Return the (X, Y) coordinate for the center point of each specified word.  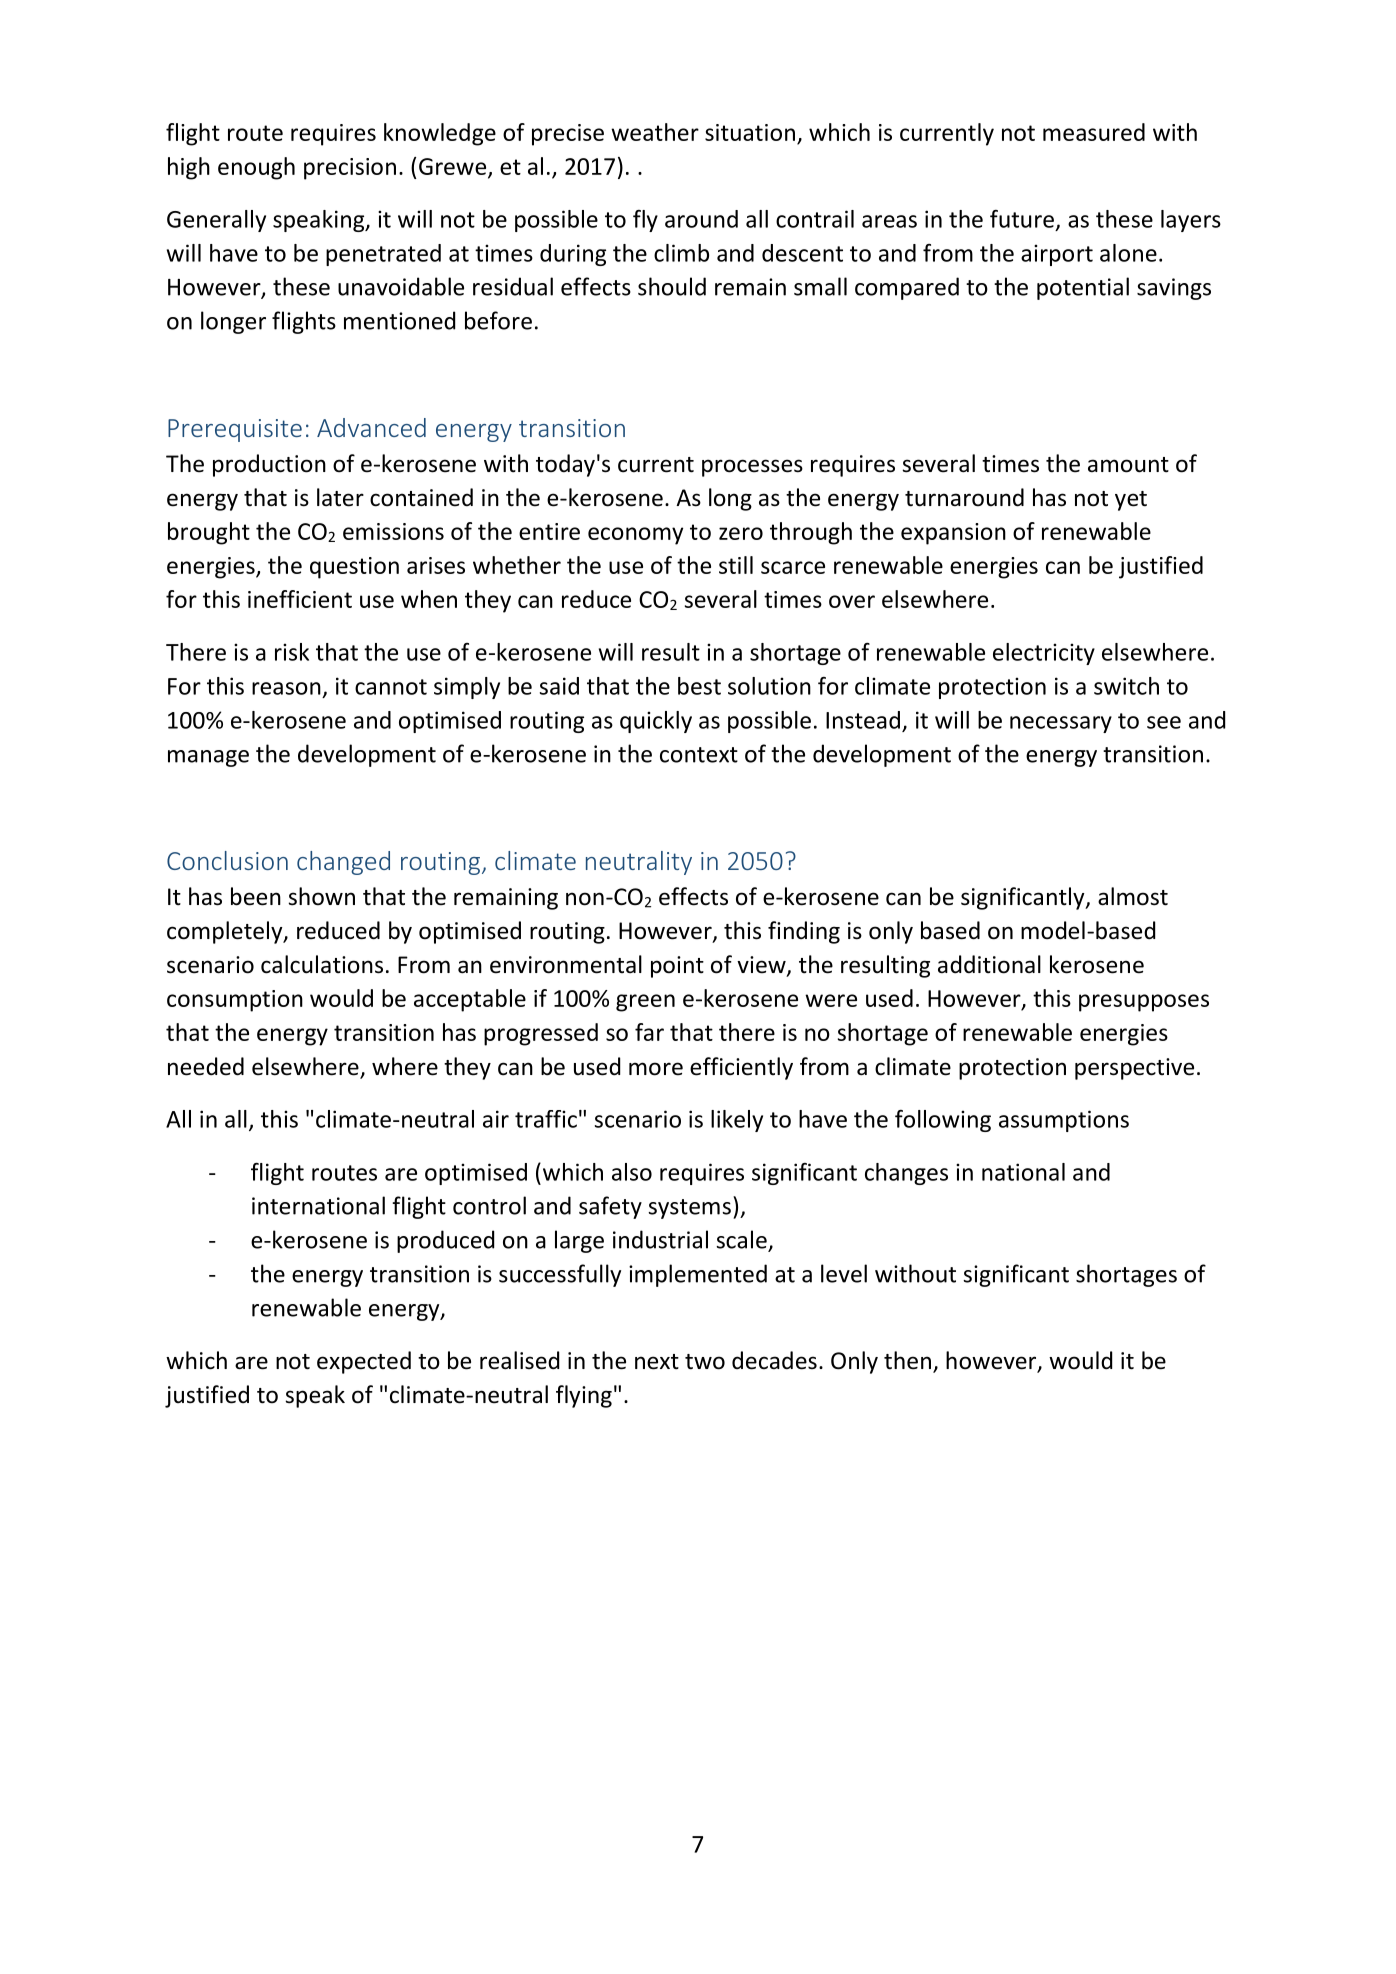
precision (350, 169)
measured (1094, 132)
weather (655, 132)
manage (208, 758)
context (699, 755)
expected (364, 1362)
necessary (1061, 724)
